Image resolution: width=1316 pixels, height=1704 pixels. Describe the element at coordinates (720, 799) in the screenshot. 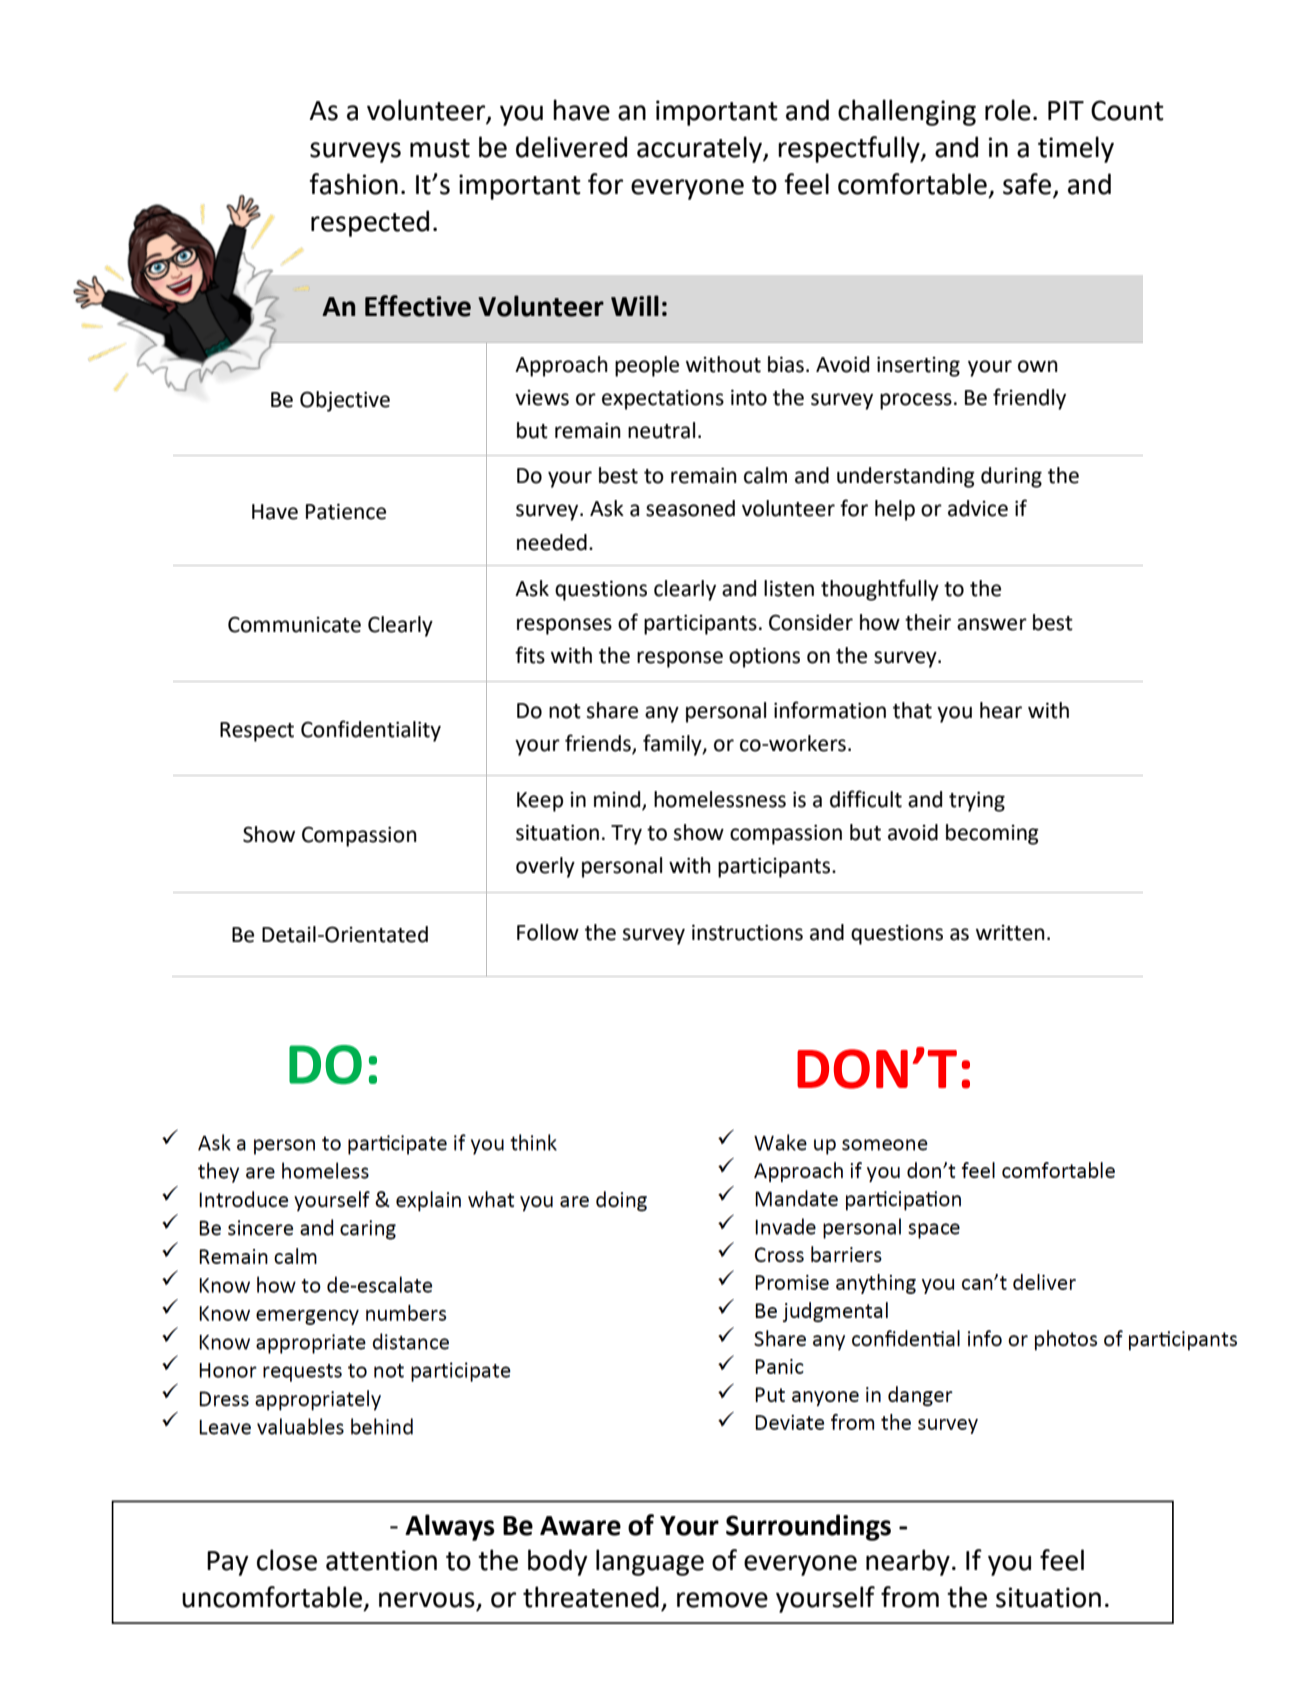

I see `homelessness` at that location.
